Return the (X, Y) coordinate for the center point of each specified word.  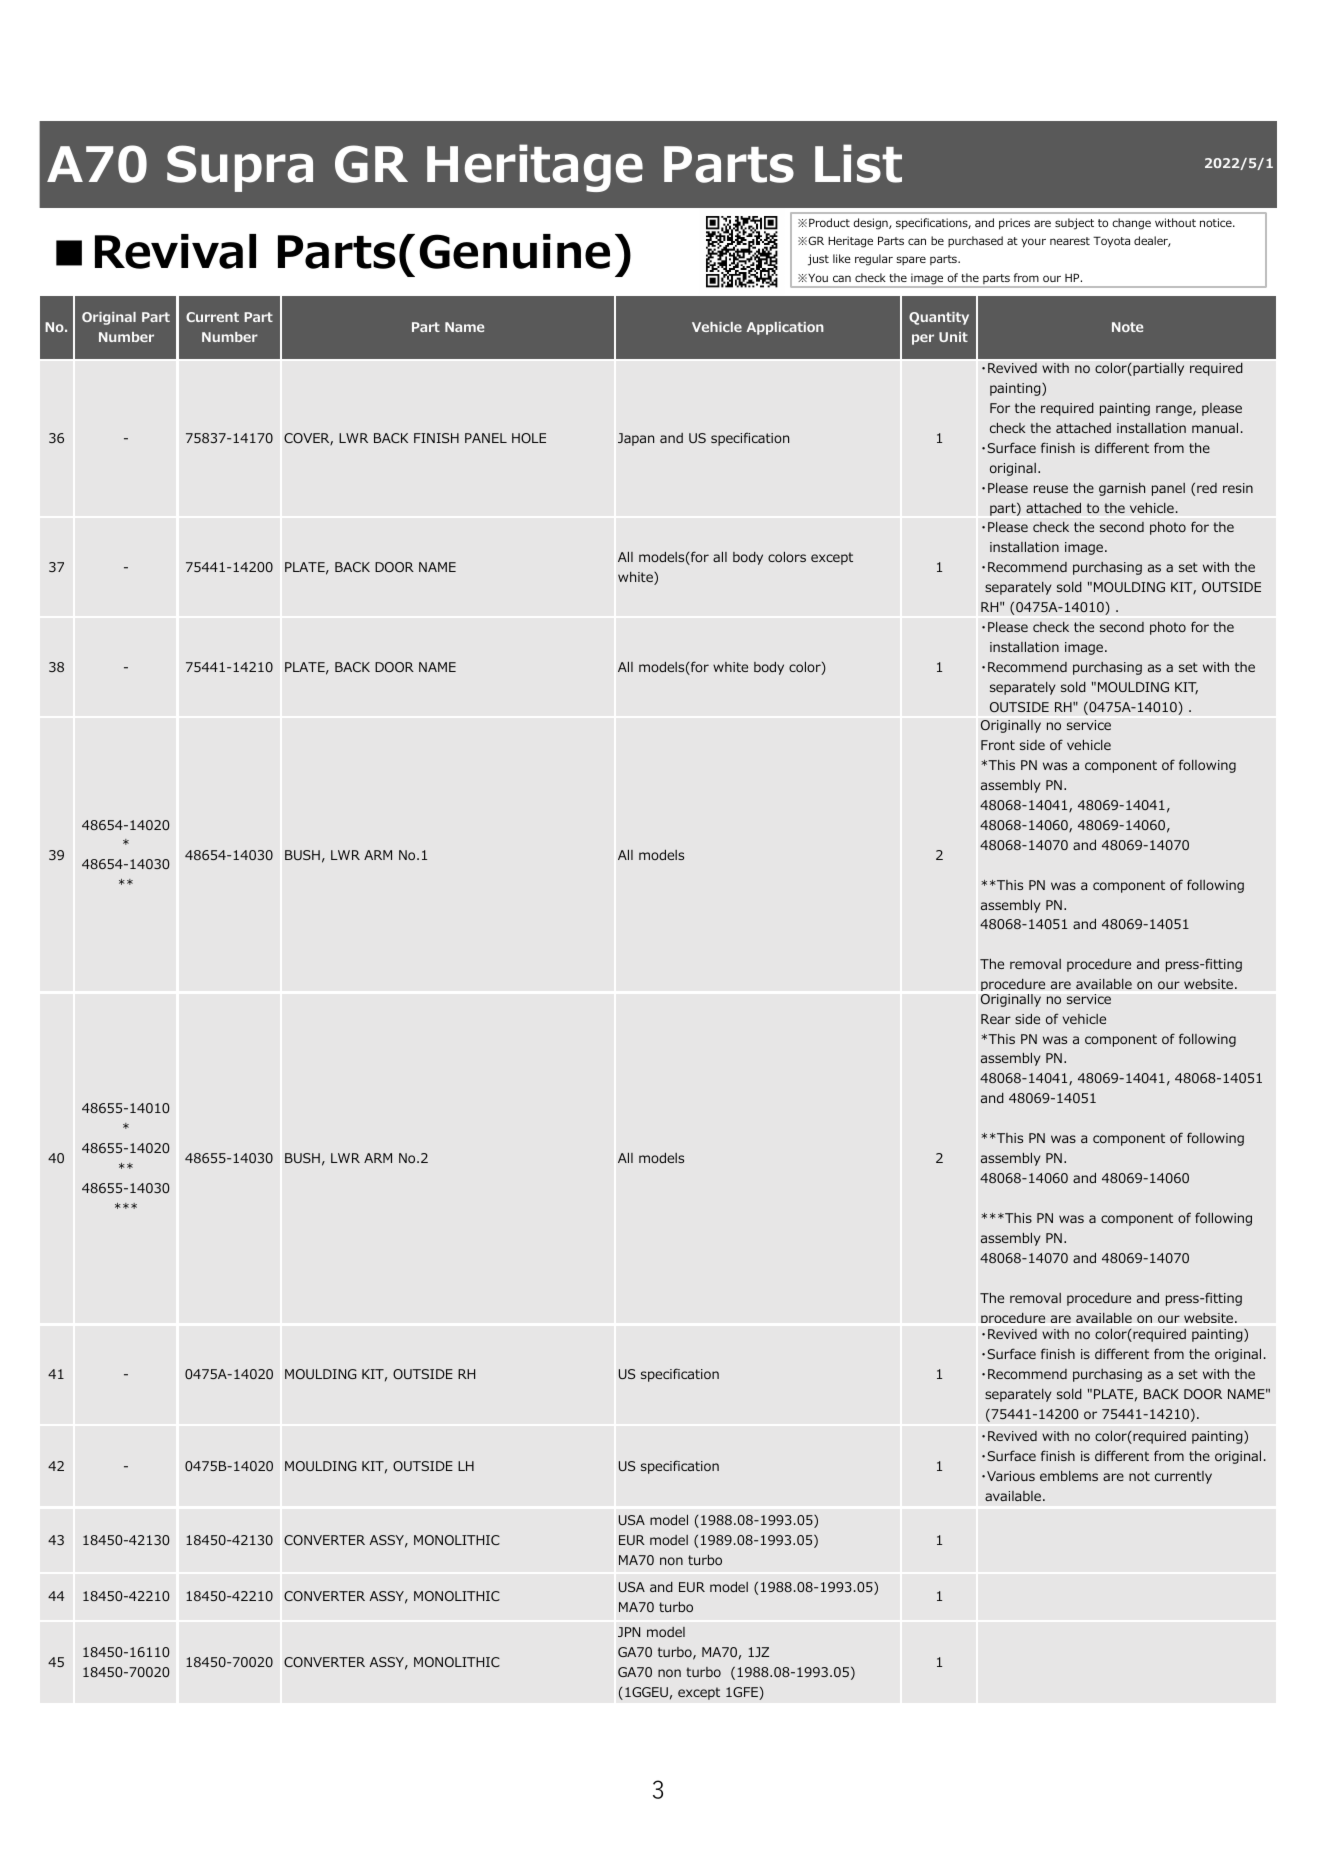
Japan (636, 439)
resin (1238, 488)
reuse (1051, 489)
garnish (1122, 489)
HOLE (529, 438)
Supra (240, 168)
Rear (996, 1019)
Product (829, 222)
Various (1011, 1476)
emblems (1069, 1476)
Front (998, 745)
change (1131, 224)
